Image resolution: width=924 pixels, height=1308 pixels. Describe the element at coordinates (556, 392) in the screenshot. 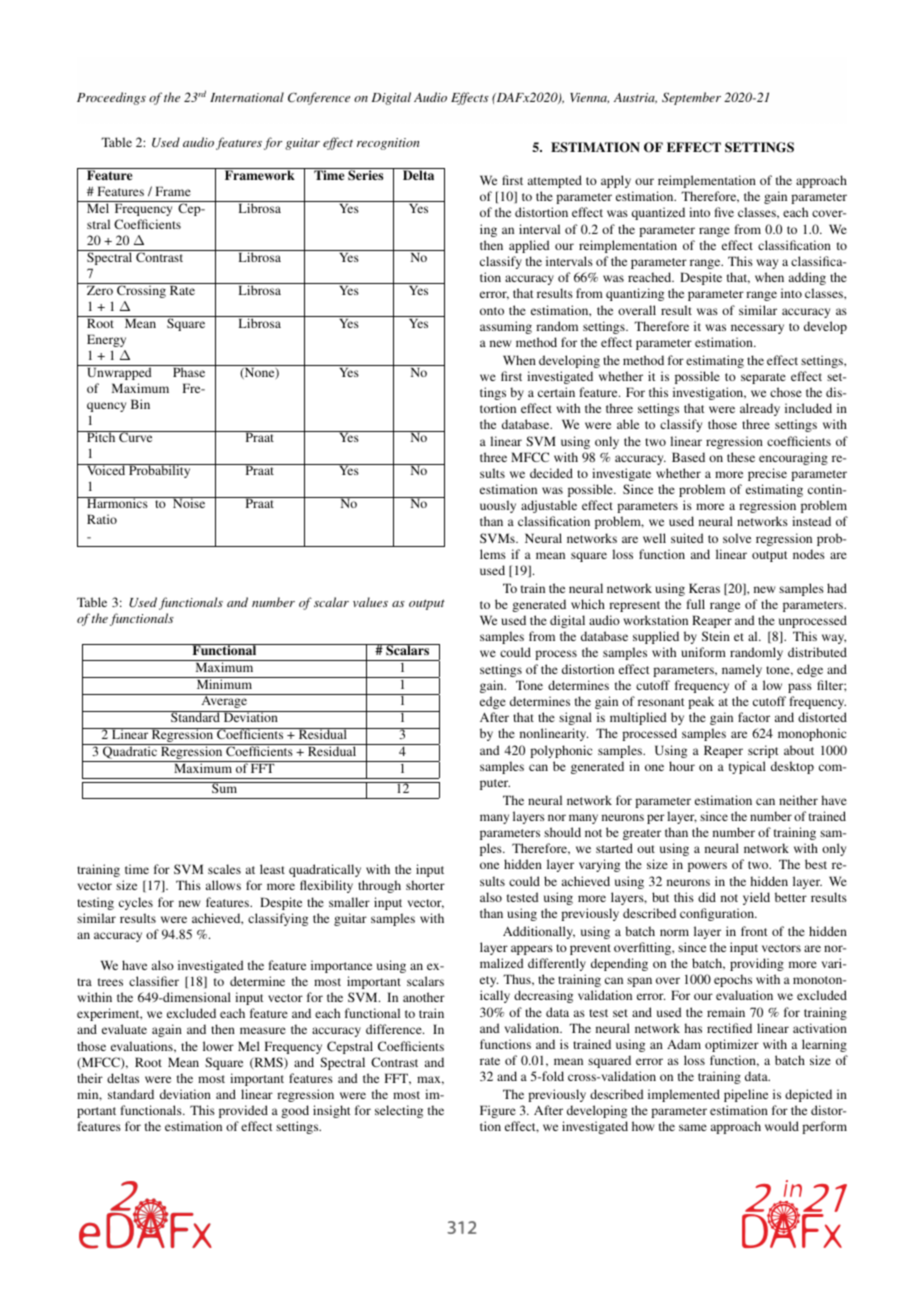

I see `certain` at that location.
